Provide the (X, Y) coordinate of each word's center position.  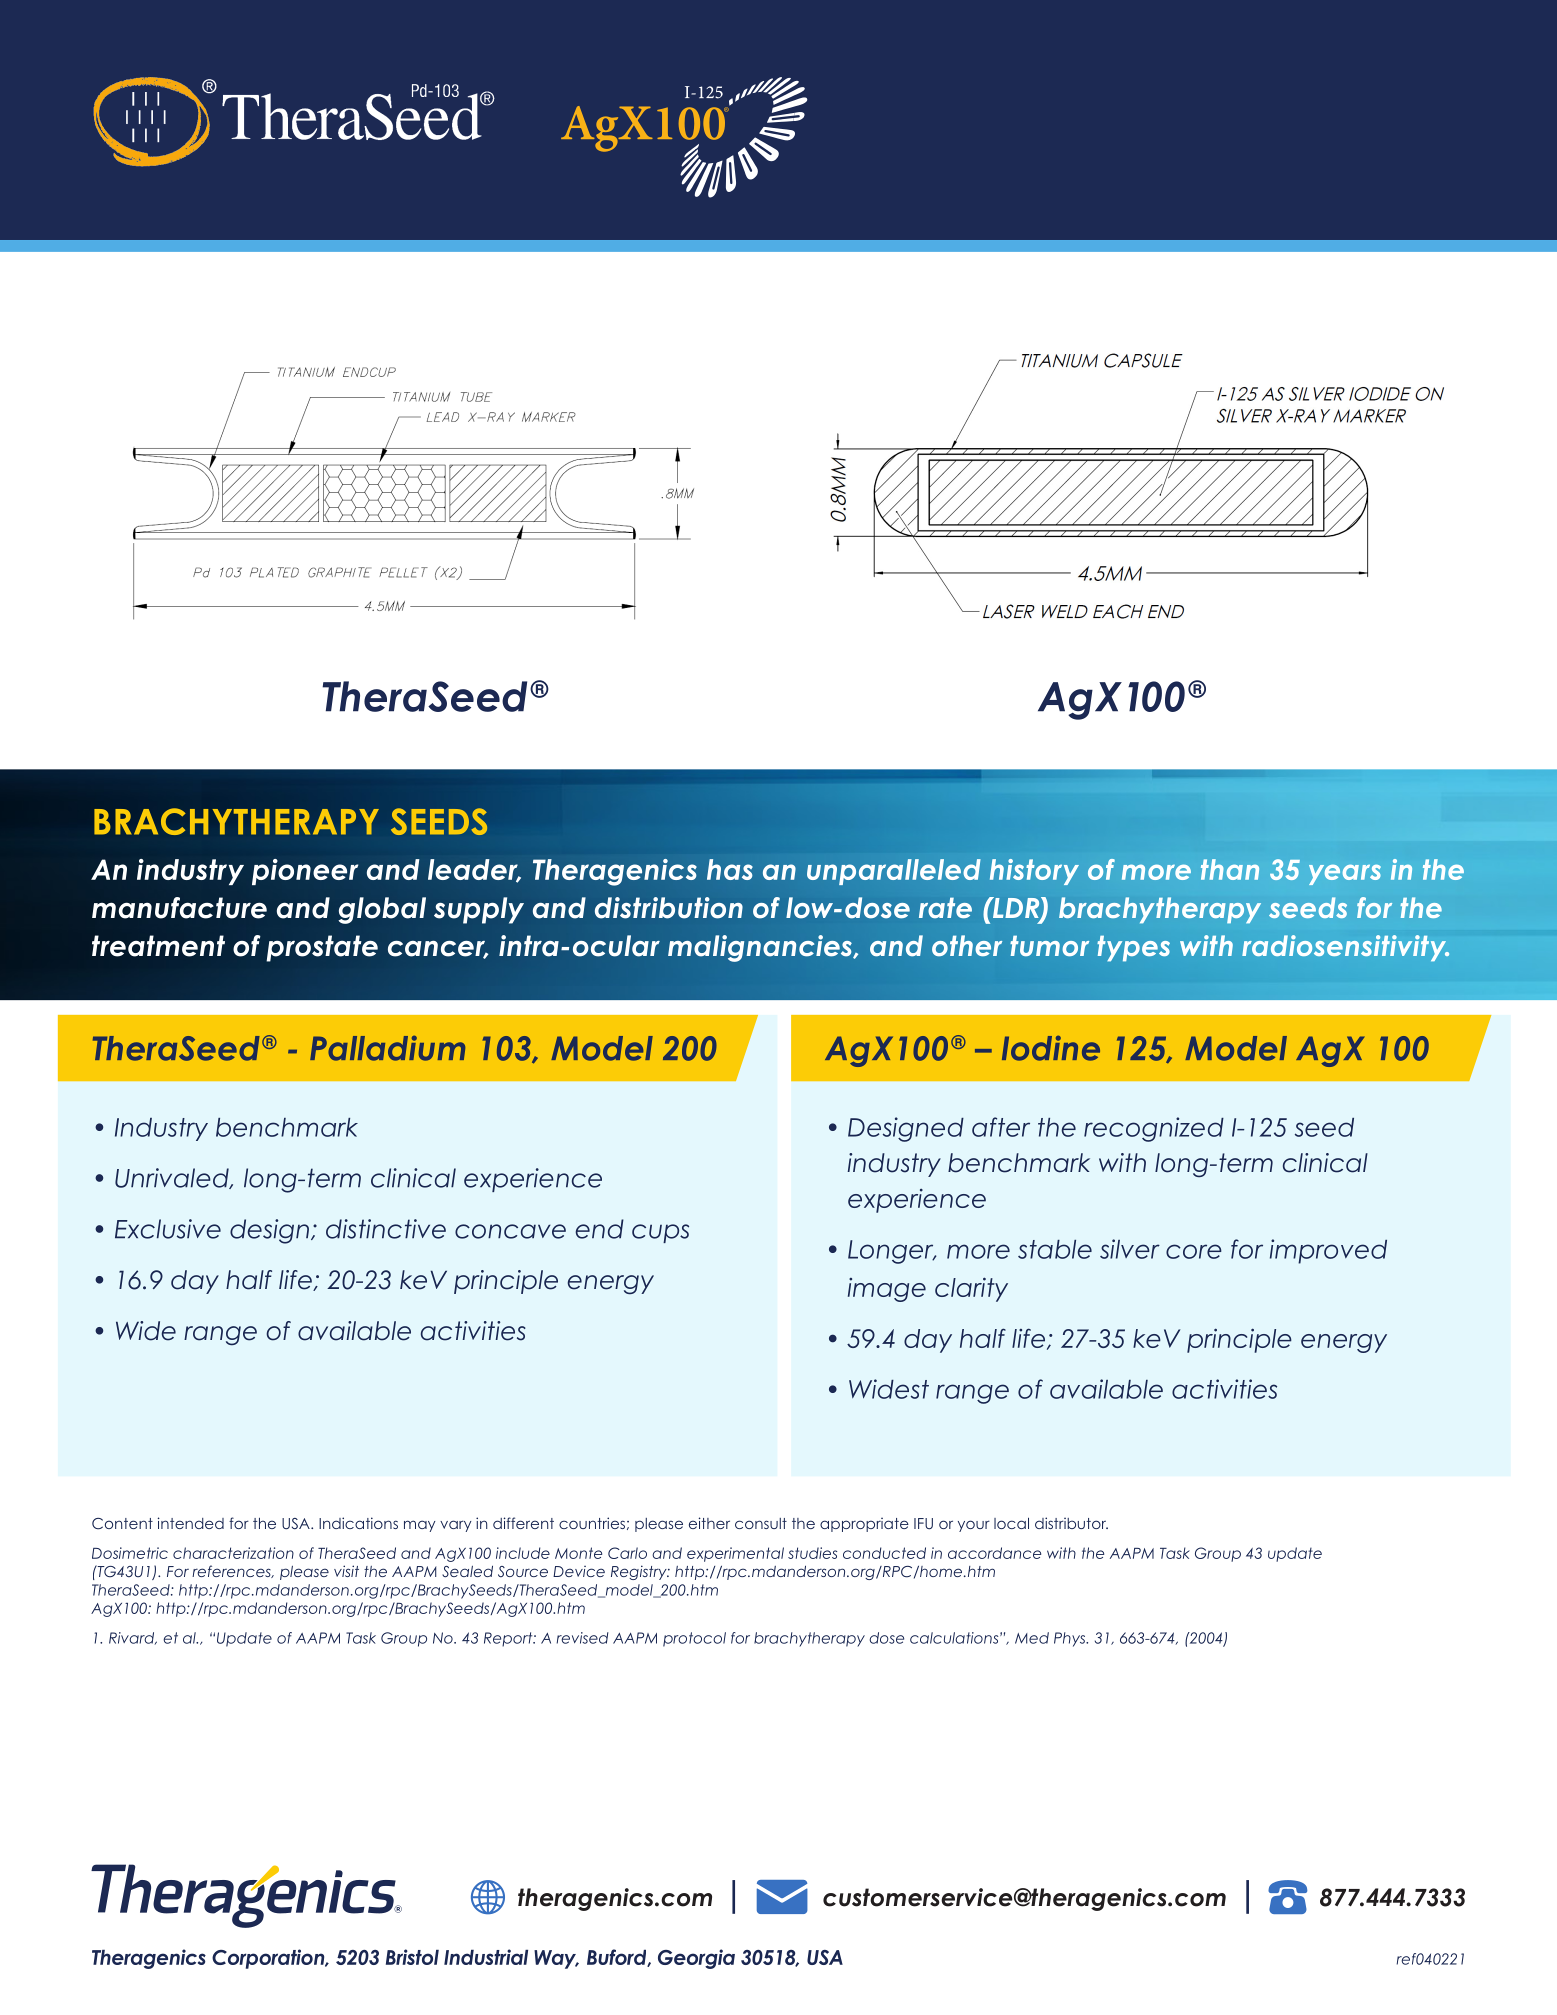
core (1194, 1251)
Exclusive (168, 1229)
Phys (1071, 1639)
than (1230, 869)
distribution (669, 908)
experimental (735, 1554)
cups (660, 1233)
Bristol (412, 1957)
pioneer (305, 872)
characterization (233, 1553)
